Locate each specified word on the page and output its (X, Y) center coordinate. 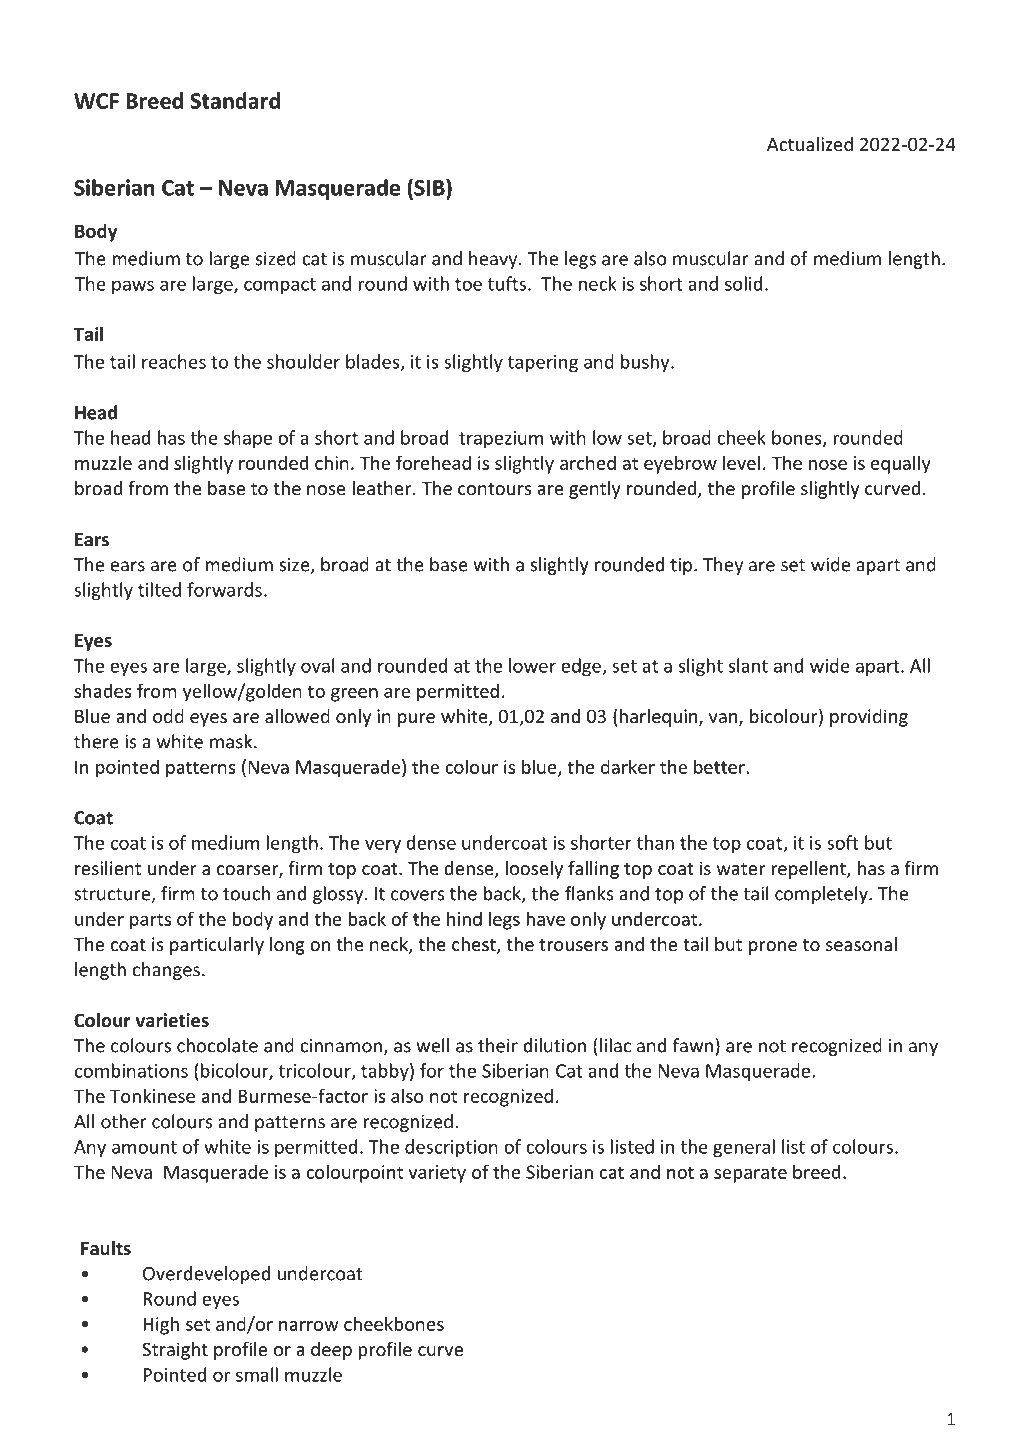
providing (869, 718)
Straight (175, 1351)
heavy (494, 260)
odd (168, 716)
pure (416, 720)
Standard (235, 100)
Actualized (810, 144)
